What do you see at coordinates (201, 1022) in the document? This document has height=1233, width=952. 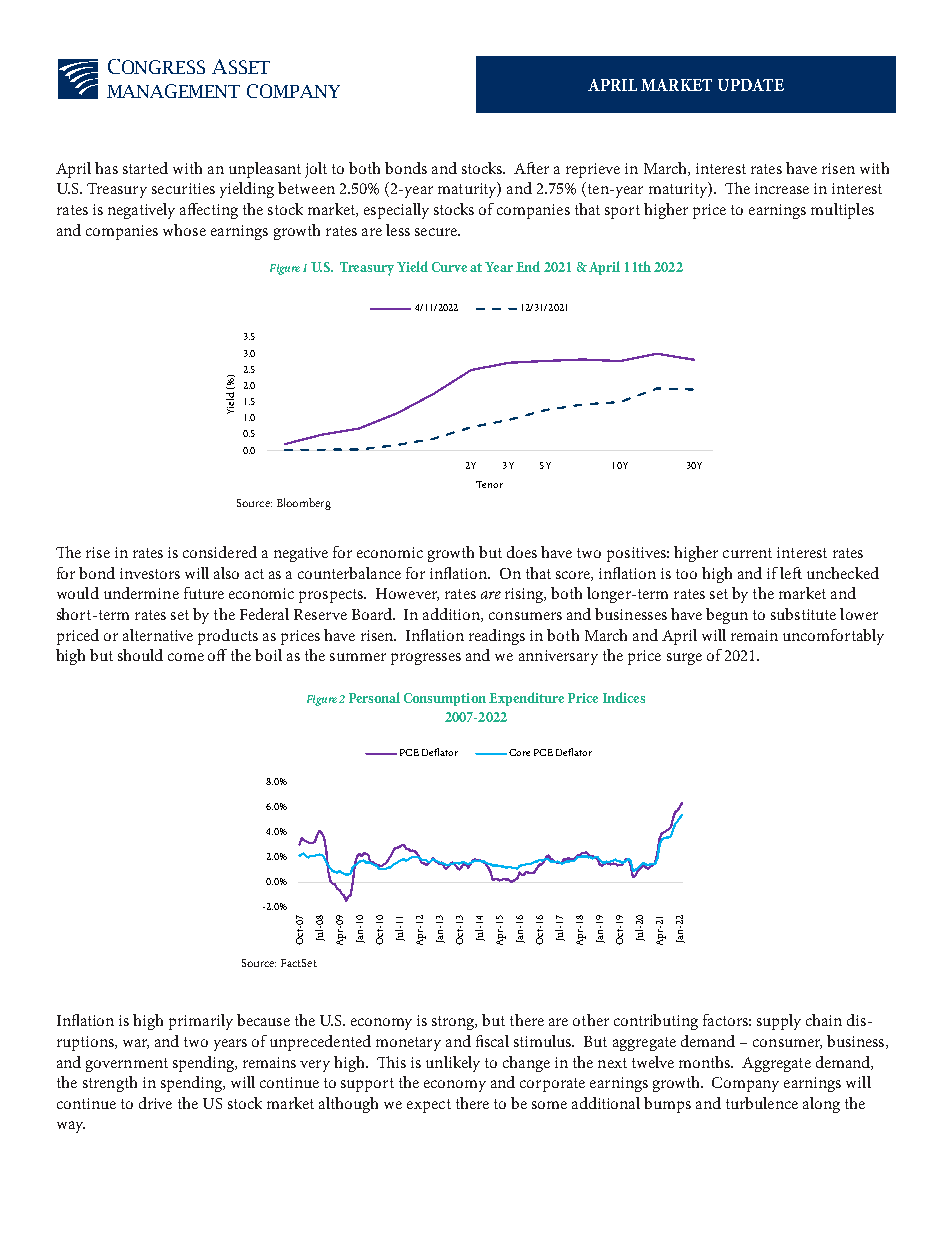 I see `primarily` at bounding box center [201, 1022].
